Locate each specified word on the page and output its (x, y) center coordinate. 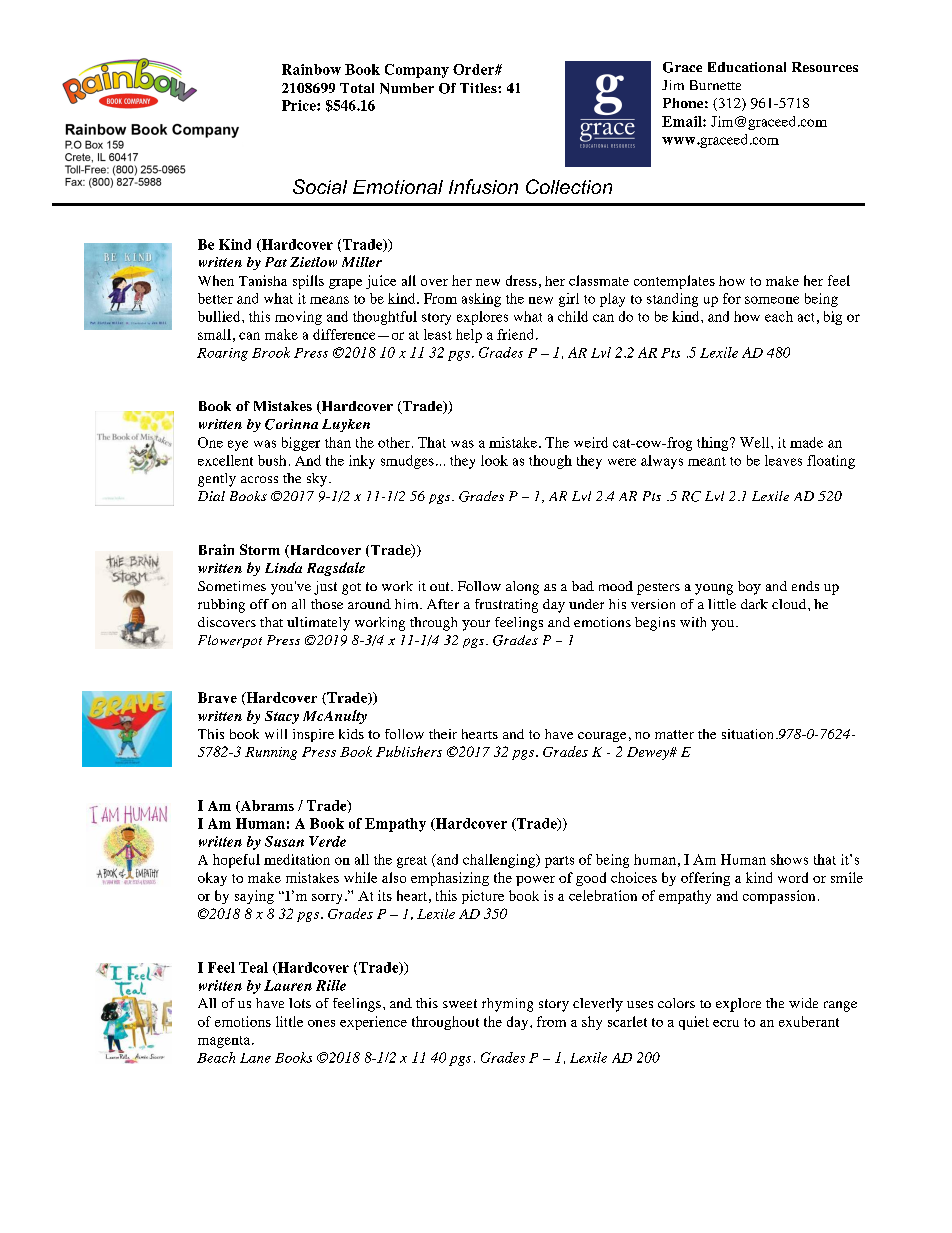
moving (298, 318)
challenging (500, 861)
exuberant (809, 1021)
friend (515, 334)
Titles (479, 88)
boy (749, 588)
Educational (747, 67)
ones (321, 1023)
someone (772, 300)
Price (300, 105)
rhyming (507, 1005)
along (522, 588)
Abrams (266, 806)
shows (789, 859)
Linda (283, 567)
